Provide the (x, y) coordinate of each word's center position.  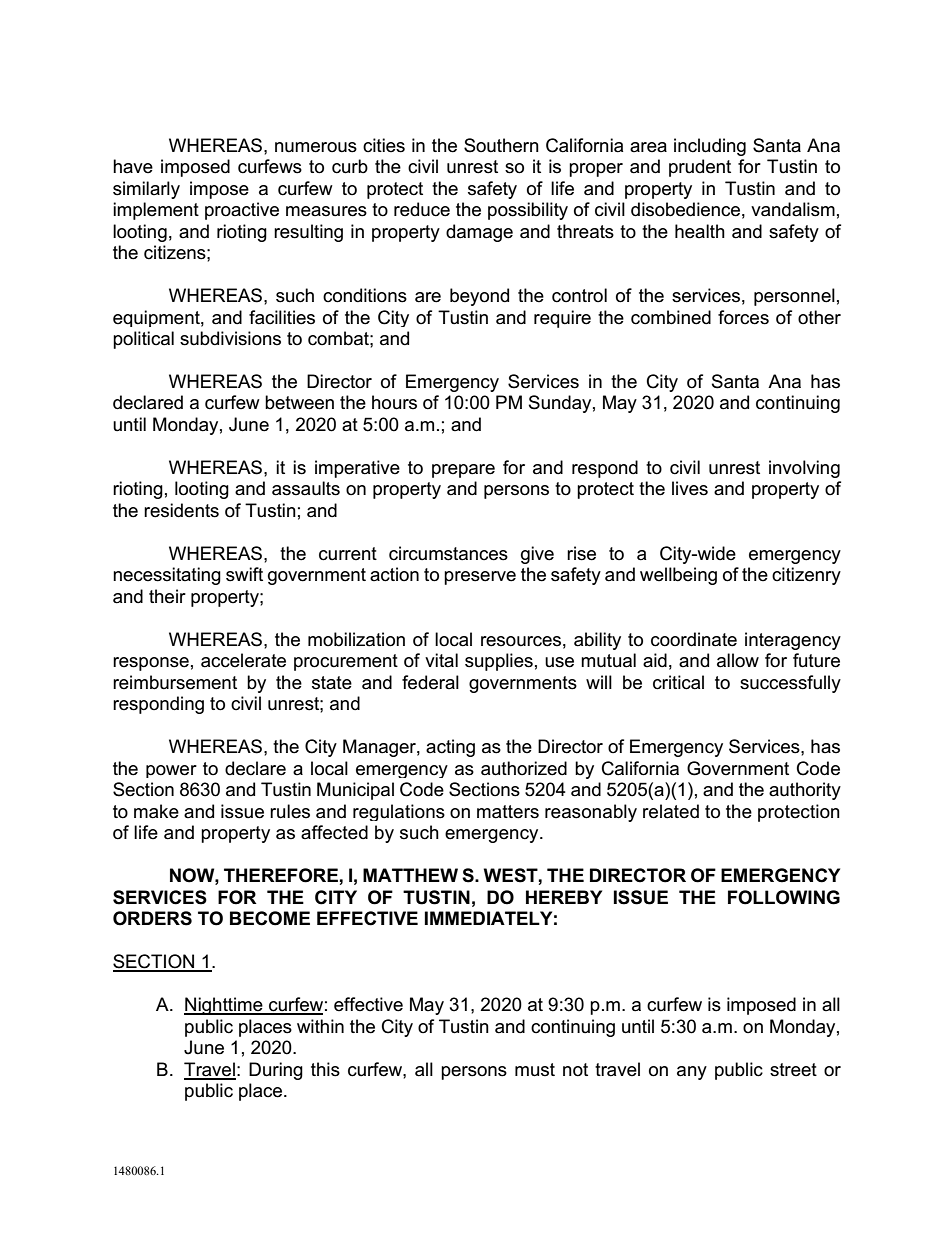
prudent (700, 168)
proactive (242, 211)
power (171, 771)
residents (181, 510)
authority (805, 791)
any (692, 1073)
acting (450, 748)
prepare (463, 471)
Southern (501, 145)
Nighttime (224, 1006)
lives (690, 488)
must (535, 1070)
